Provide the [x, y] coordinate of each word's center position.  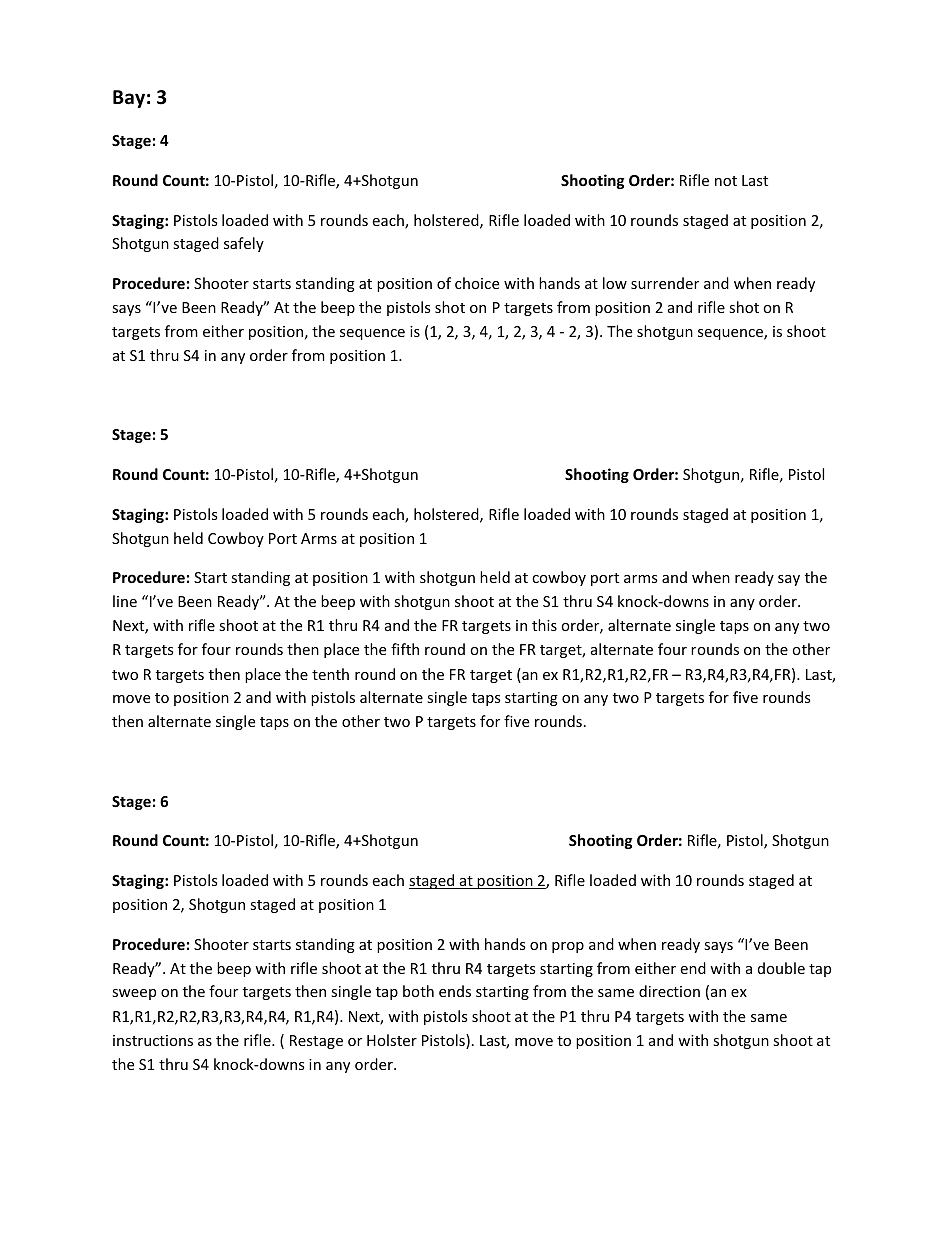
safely [244, 244]
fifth [405, 649]
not [726, 181]
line [125, 601]
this [544, 625]
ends [455, 991]
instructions [153, 1040]
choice [477, 283]
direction [669, 991]
